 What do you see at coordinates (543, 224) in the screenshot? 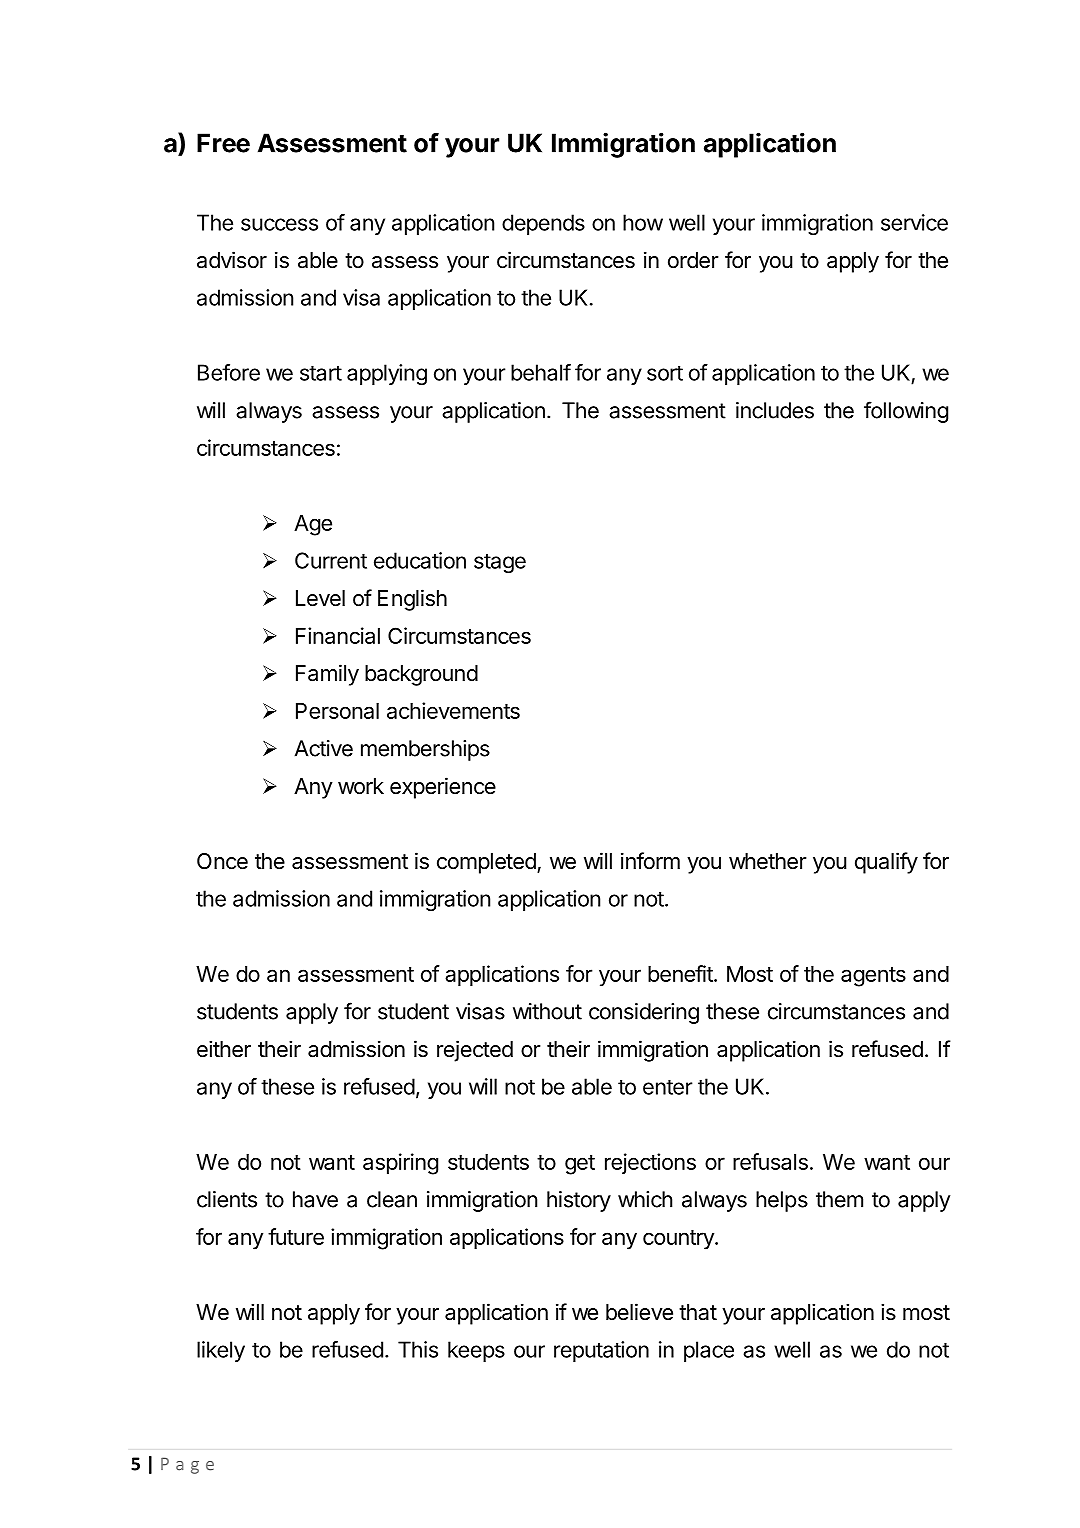
I see `depends` at bounding box center [543, 224].
